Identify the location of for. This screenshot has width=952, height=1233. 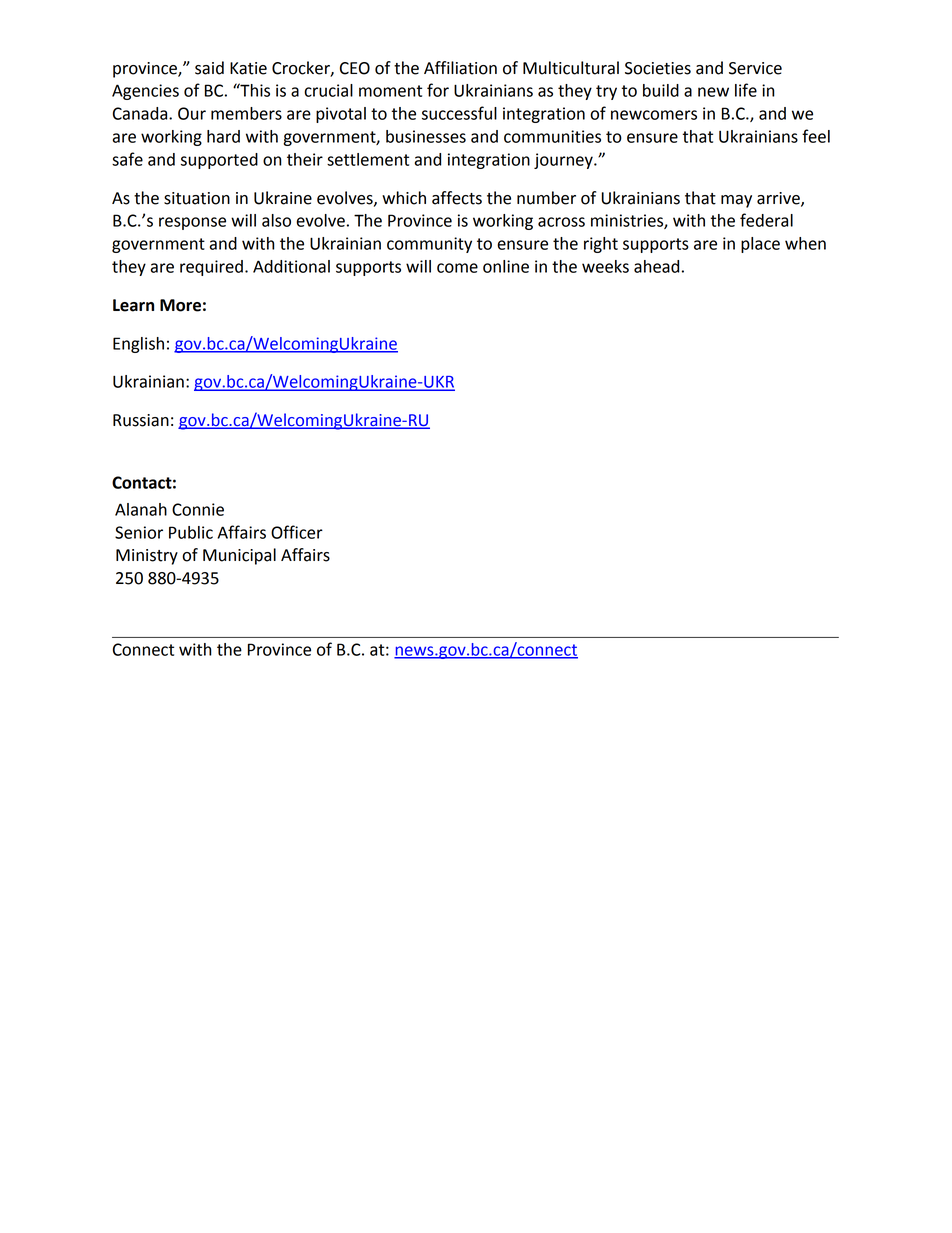
(438, 90).
